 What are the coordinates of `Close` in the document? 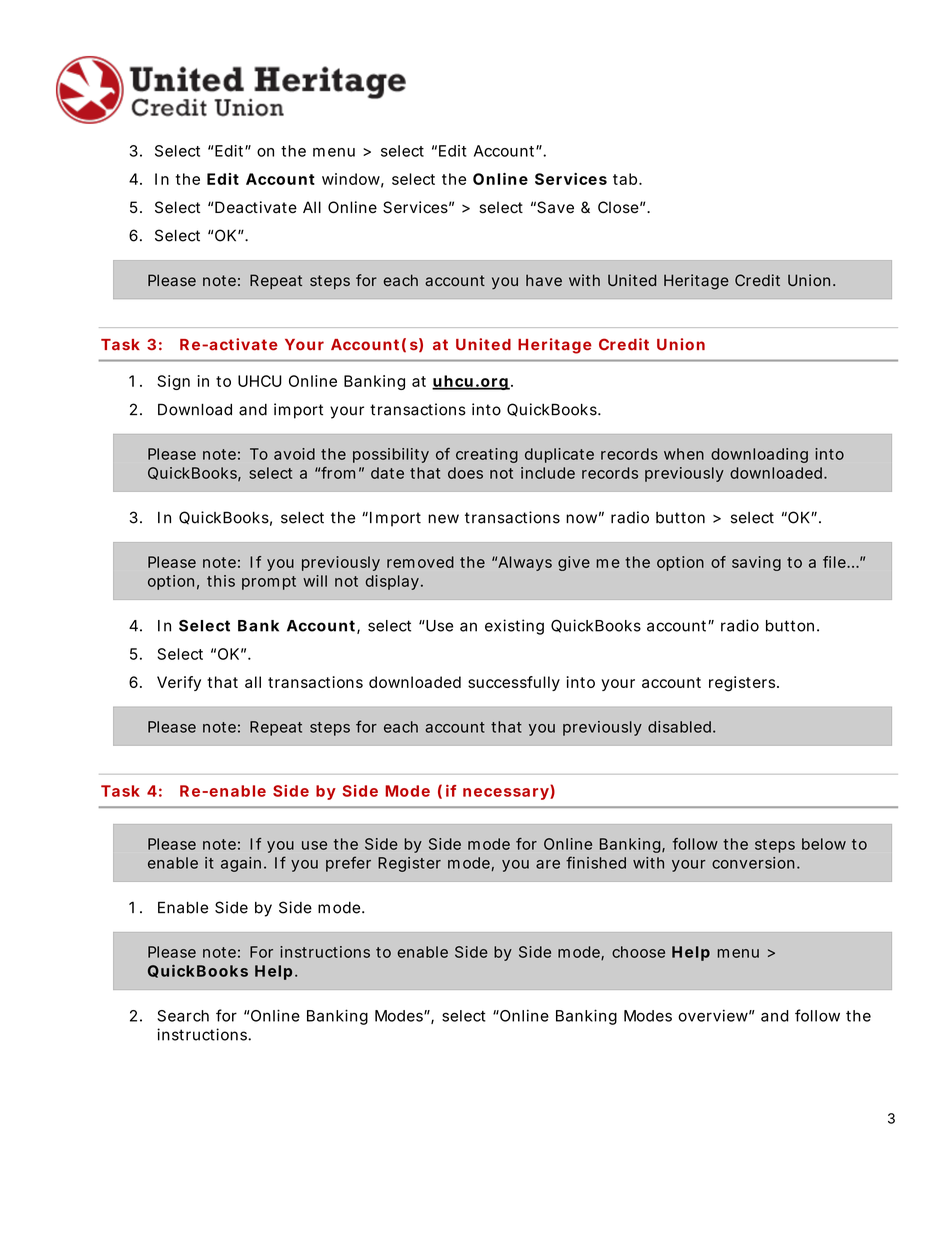 It's located at (618, 207).
